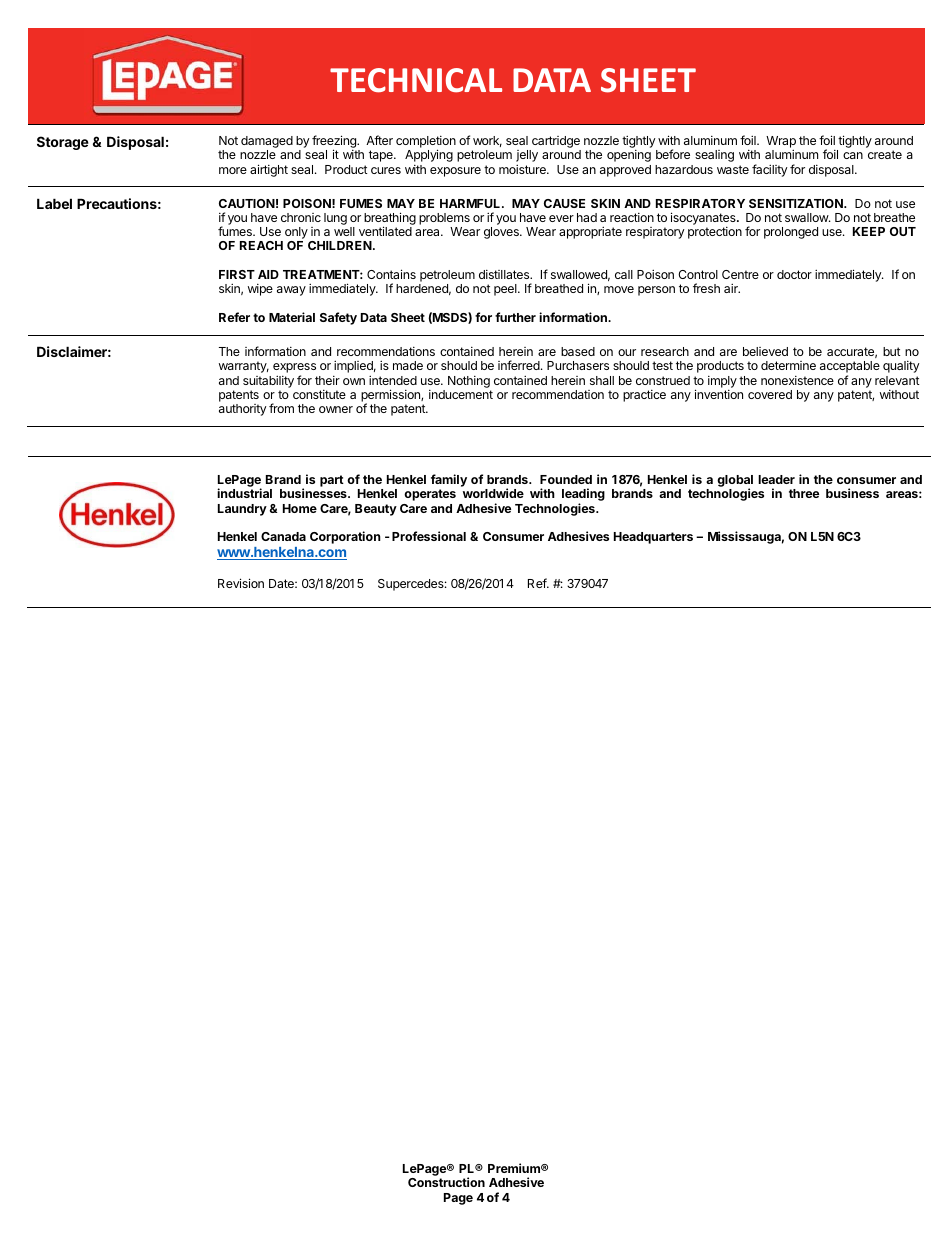 This page has height=1233, width=952. What do you see at coordinates (345, 537) in the page?
I see `Corporation` at bounding box center [345, 537].
